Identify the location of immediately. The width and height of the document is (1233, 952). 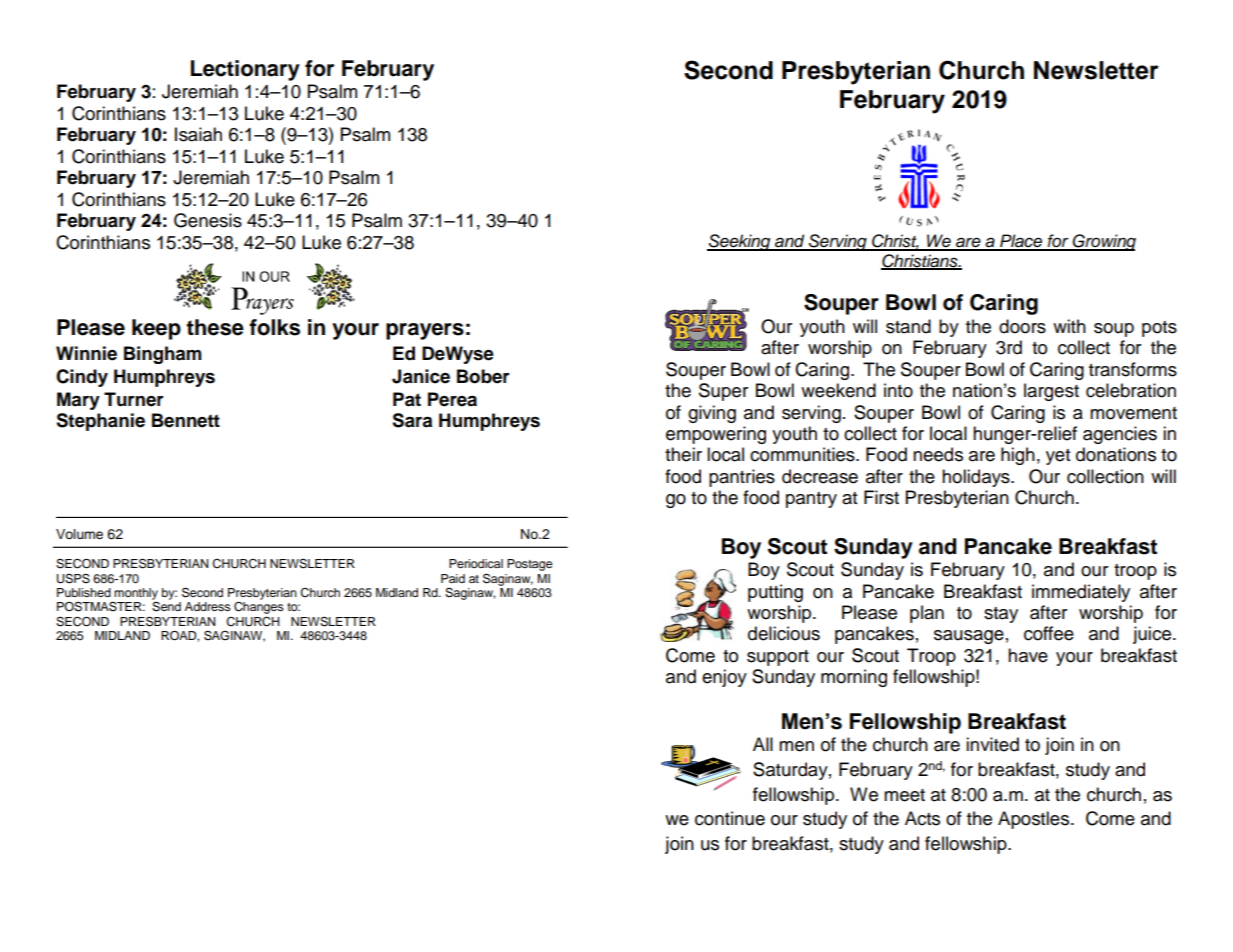
(1081, 593).
